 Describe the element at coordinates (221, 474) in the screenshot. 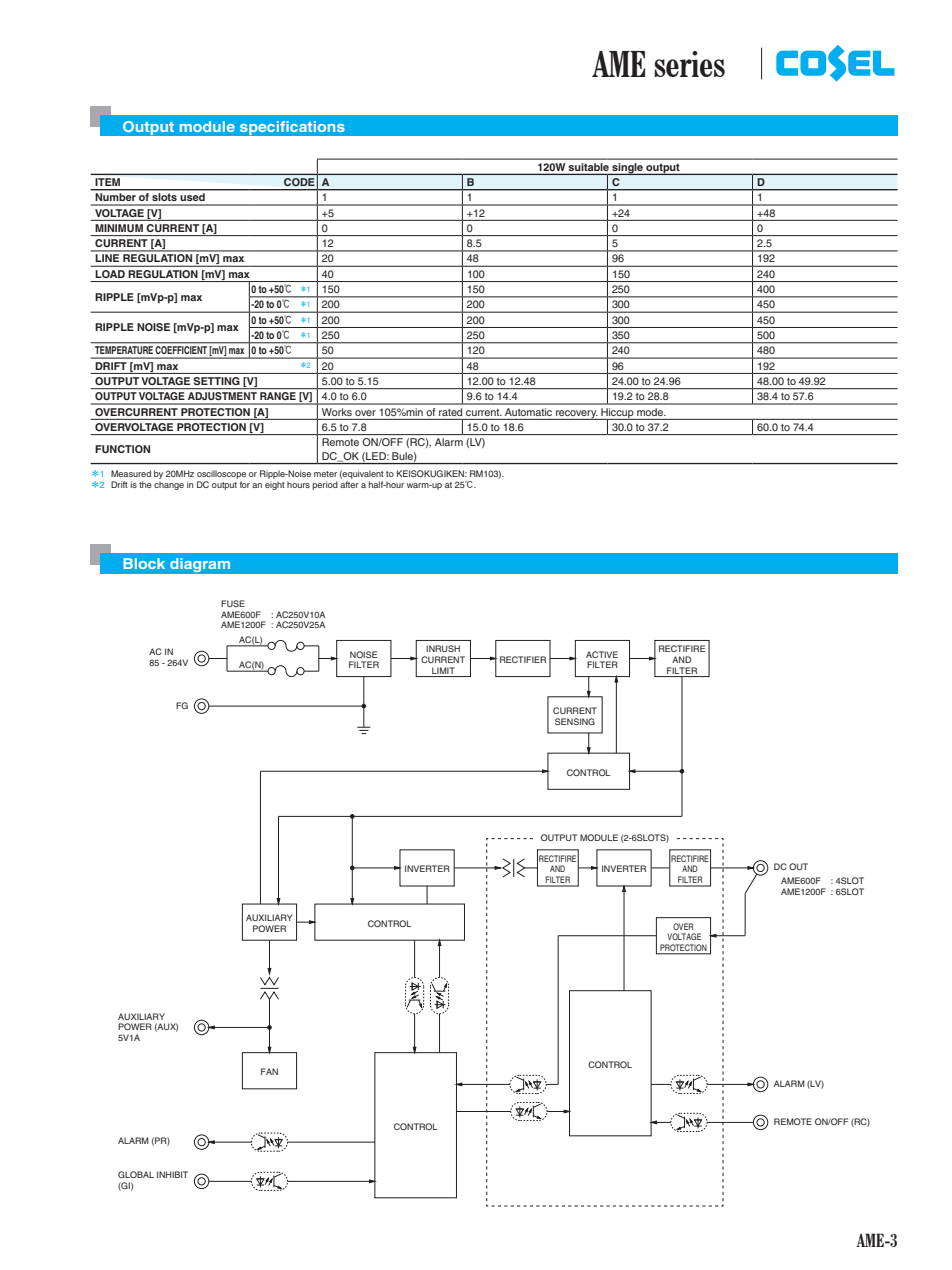

I see `oscilloscope` at that location.
